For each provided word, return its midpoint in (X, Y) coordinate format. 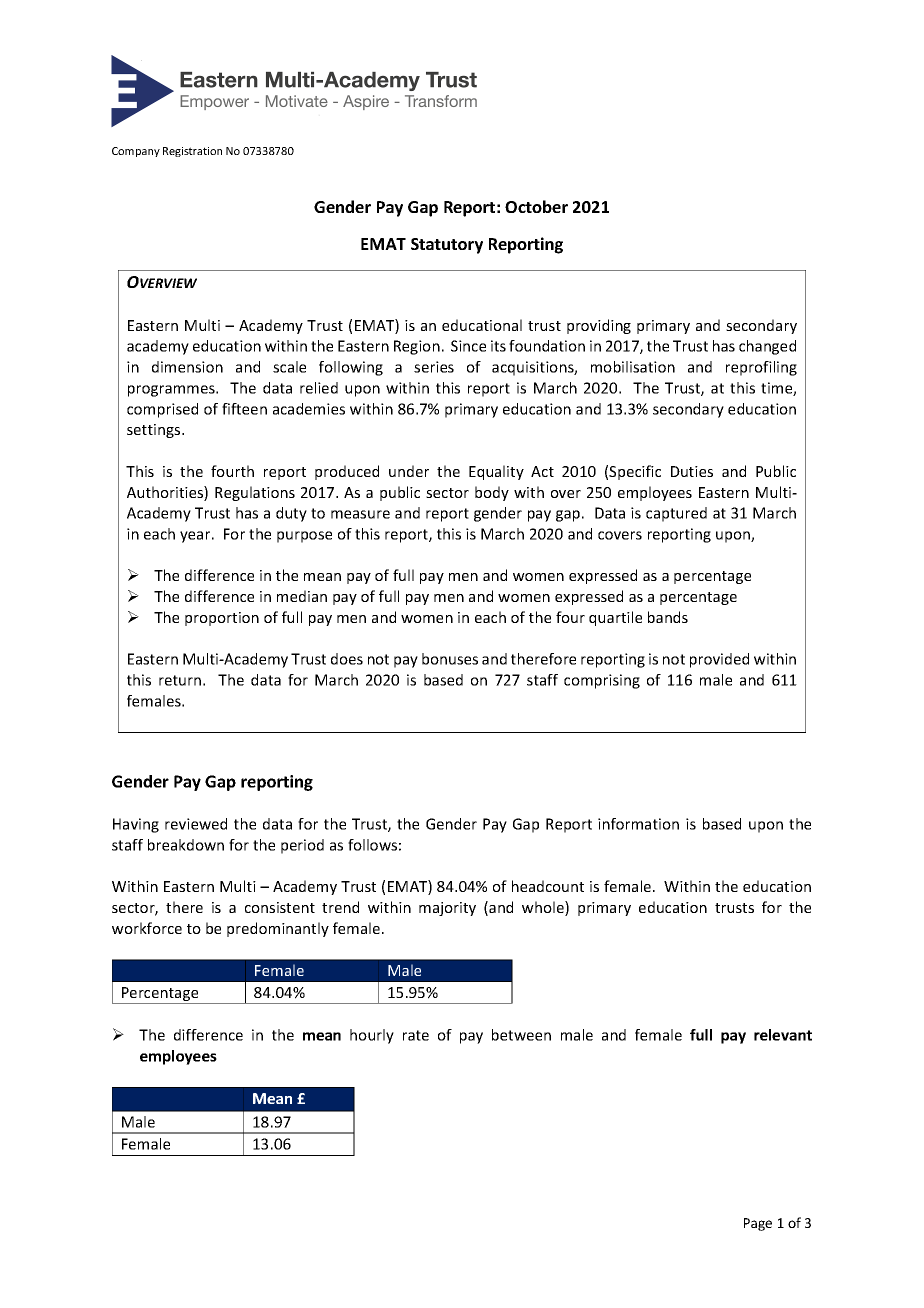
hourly (372, 1036)
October (536, 206)
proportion (222, 619)
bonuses (450, 659)
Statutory (447, 246)
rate (416, 1035)
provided (719, 660)
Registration (192, 152)
